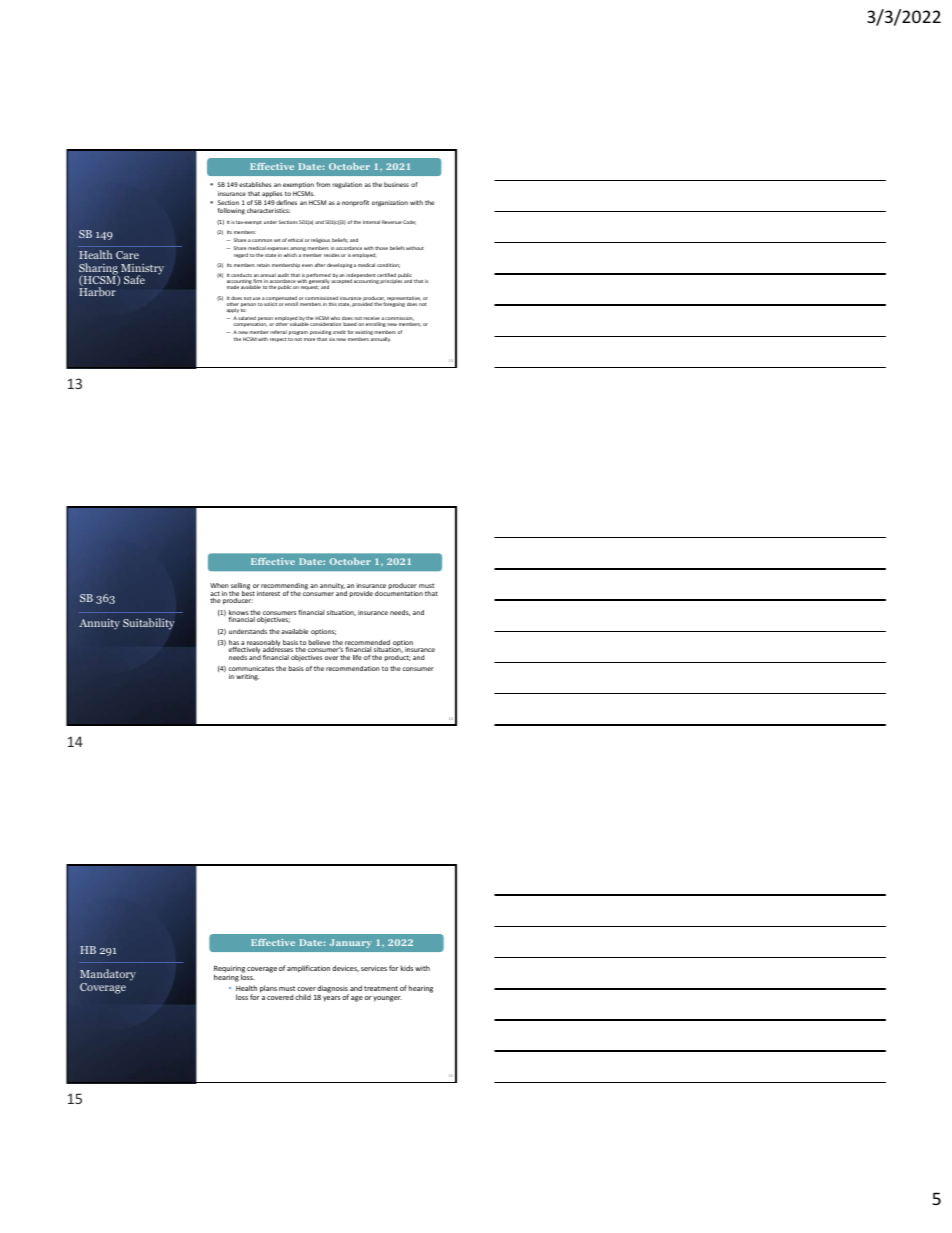  I want to click on characteristics, so click(268, 210).
